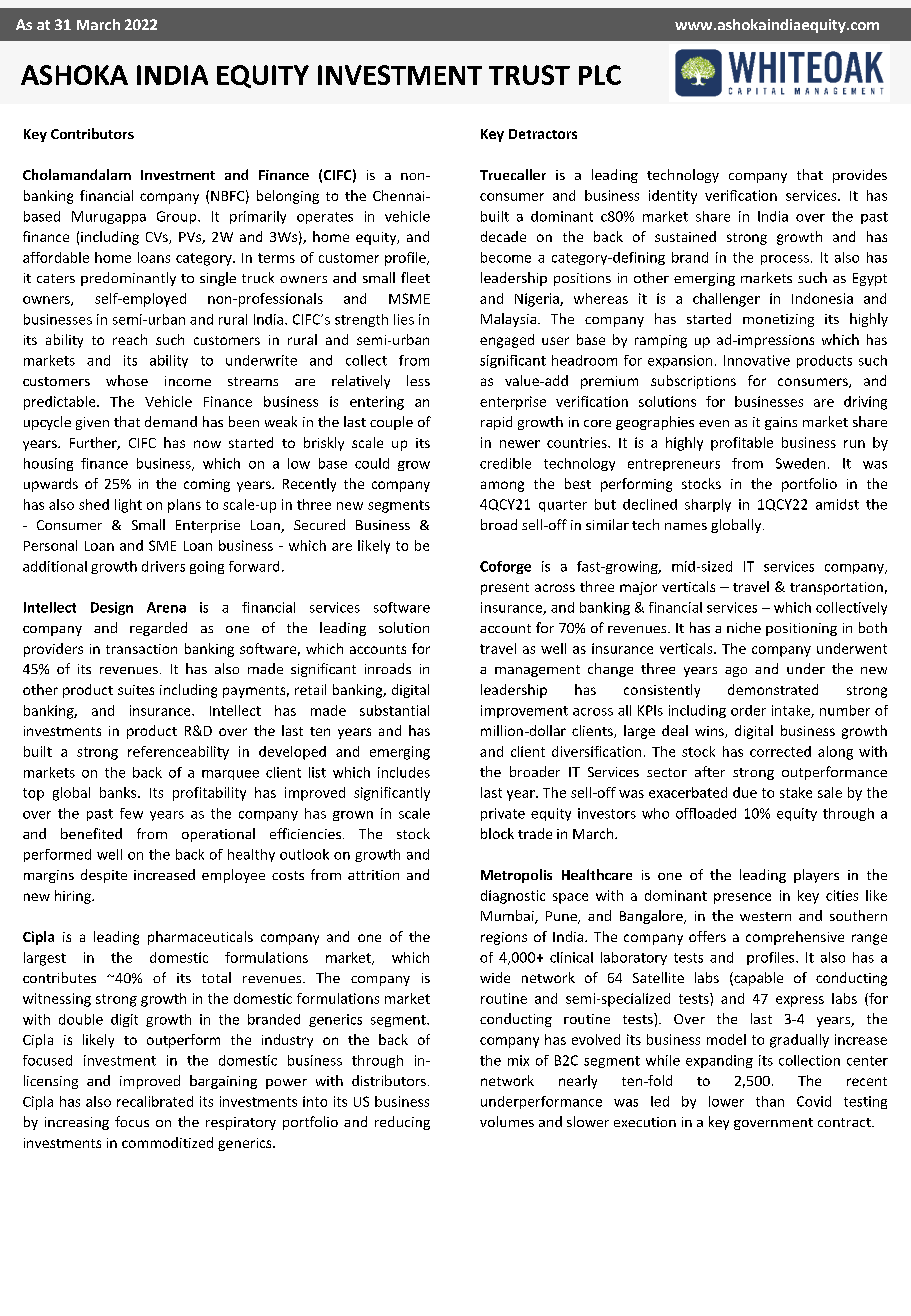 The width and height of the document is (911, 1316). Describe the element at coordinates (770, 1101) in the document. I see `than` at that location.
